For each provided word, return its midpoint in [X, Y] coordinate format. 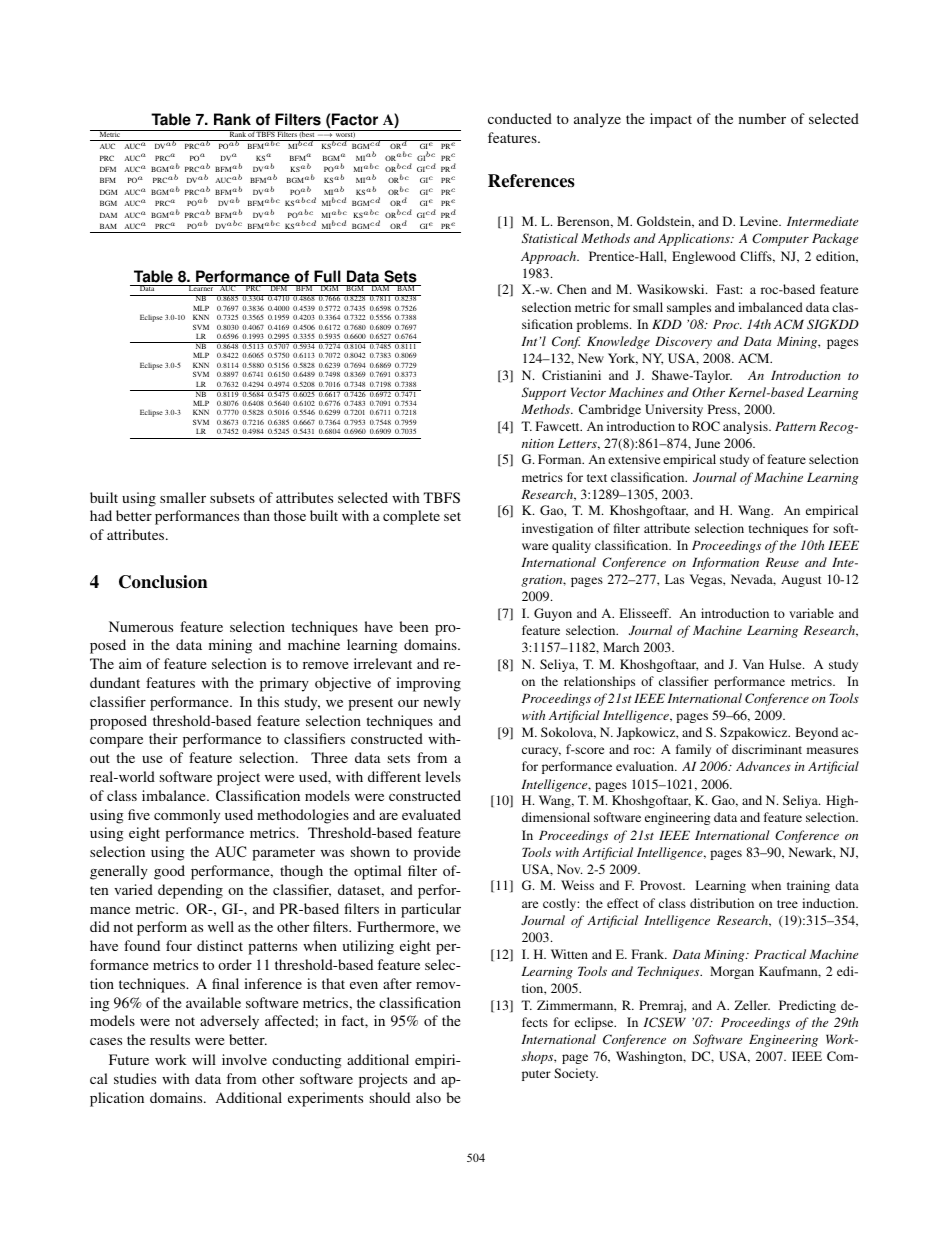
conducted [520, 118]
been [414, 626]
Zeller [752, 1005]
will [204, 1059]
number [762, 118]
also [428, 1097]
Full [327, 278]
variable [811, 613]
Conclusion [163, 582]
